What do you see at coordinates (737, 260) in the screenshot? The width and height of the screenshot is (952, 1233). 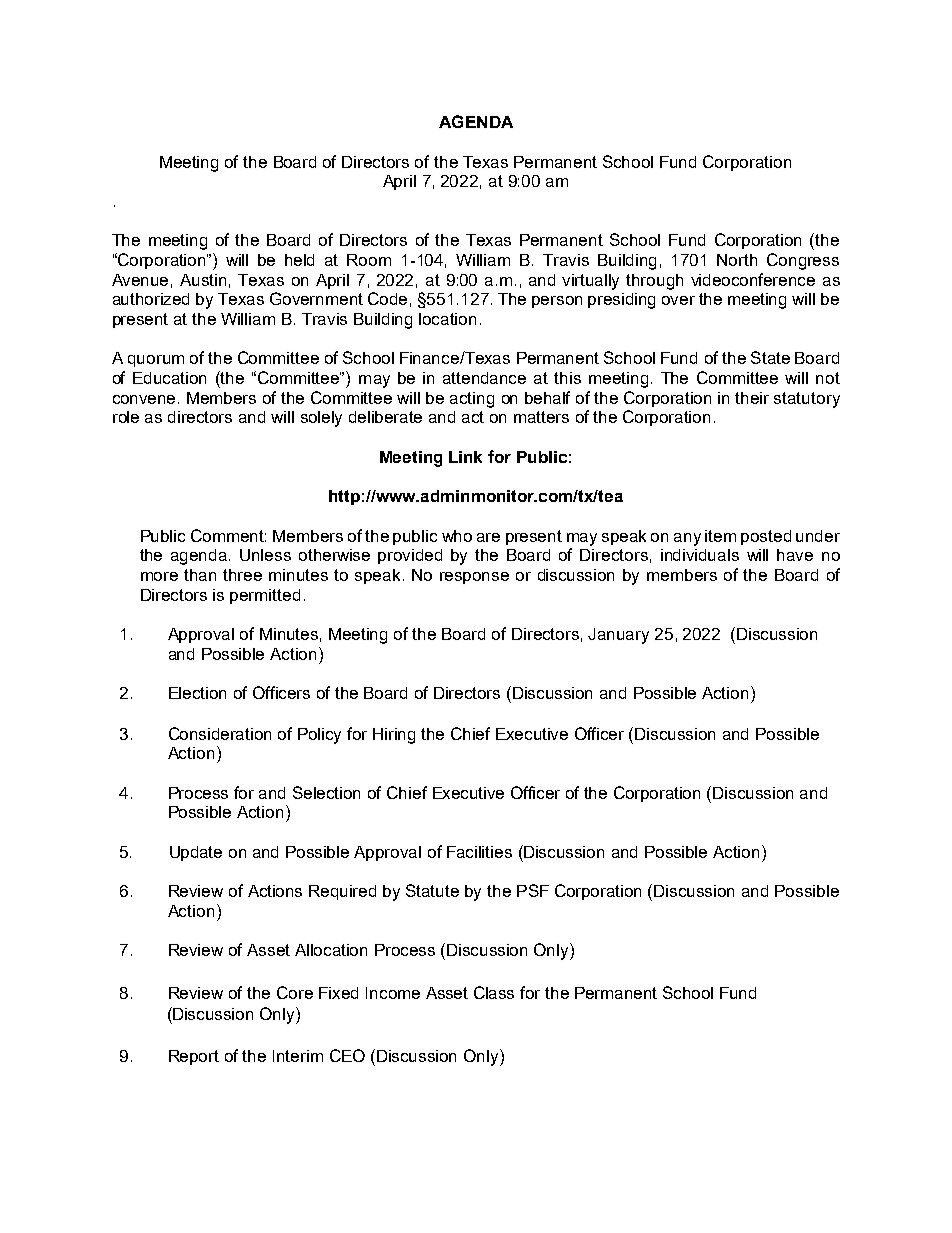 I see `North` at bounding box center [737, 260].
